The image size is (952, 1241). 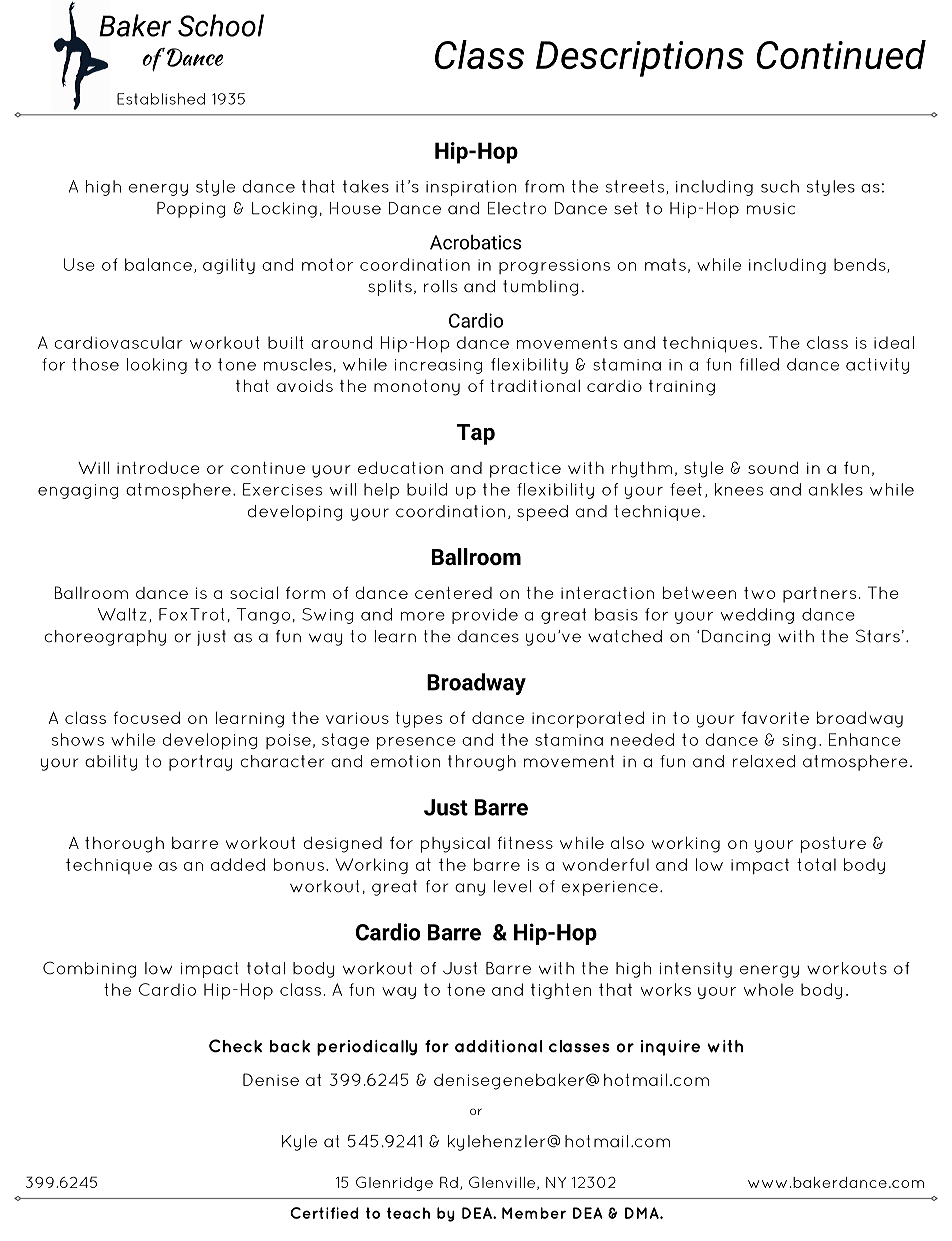 What do you see at coordinates (324, 1213) in the screenshot?
I see `Certified` at bounding box center [324, 1213].
